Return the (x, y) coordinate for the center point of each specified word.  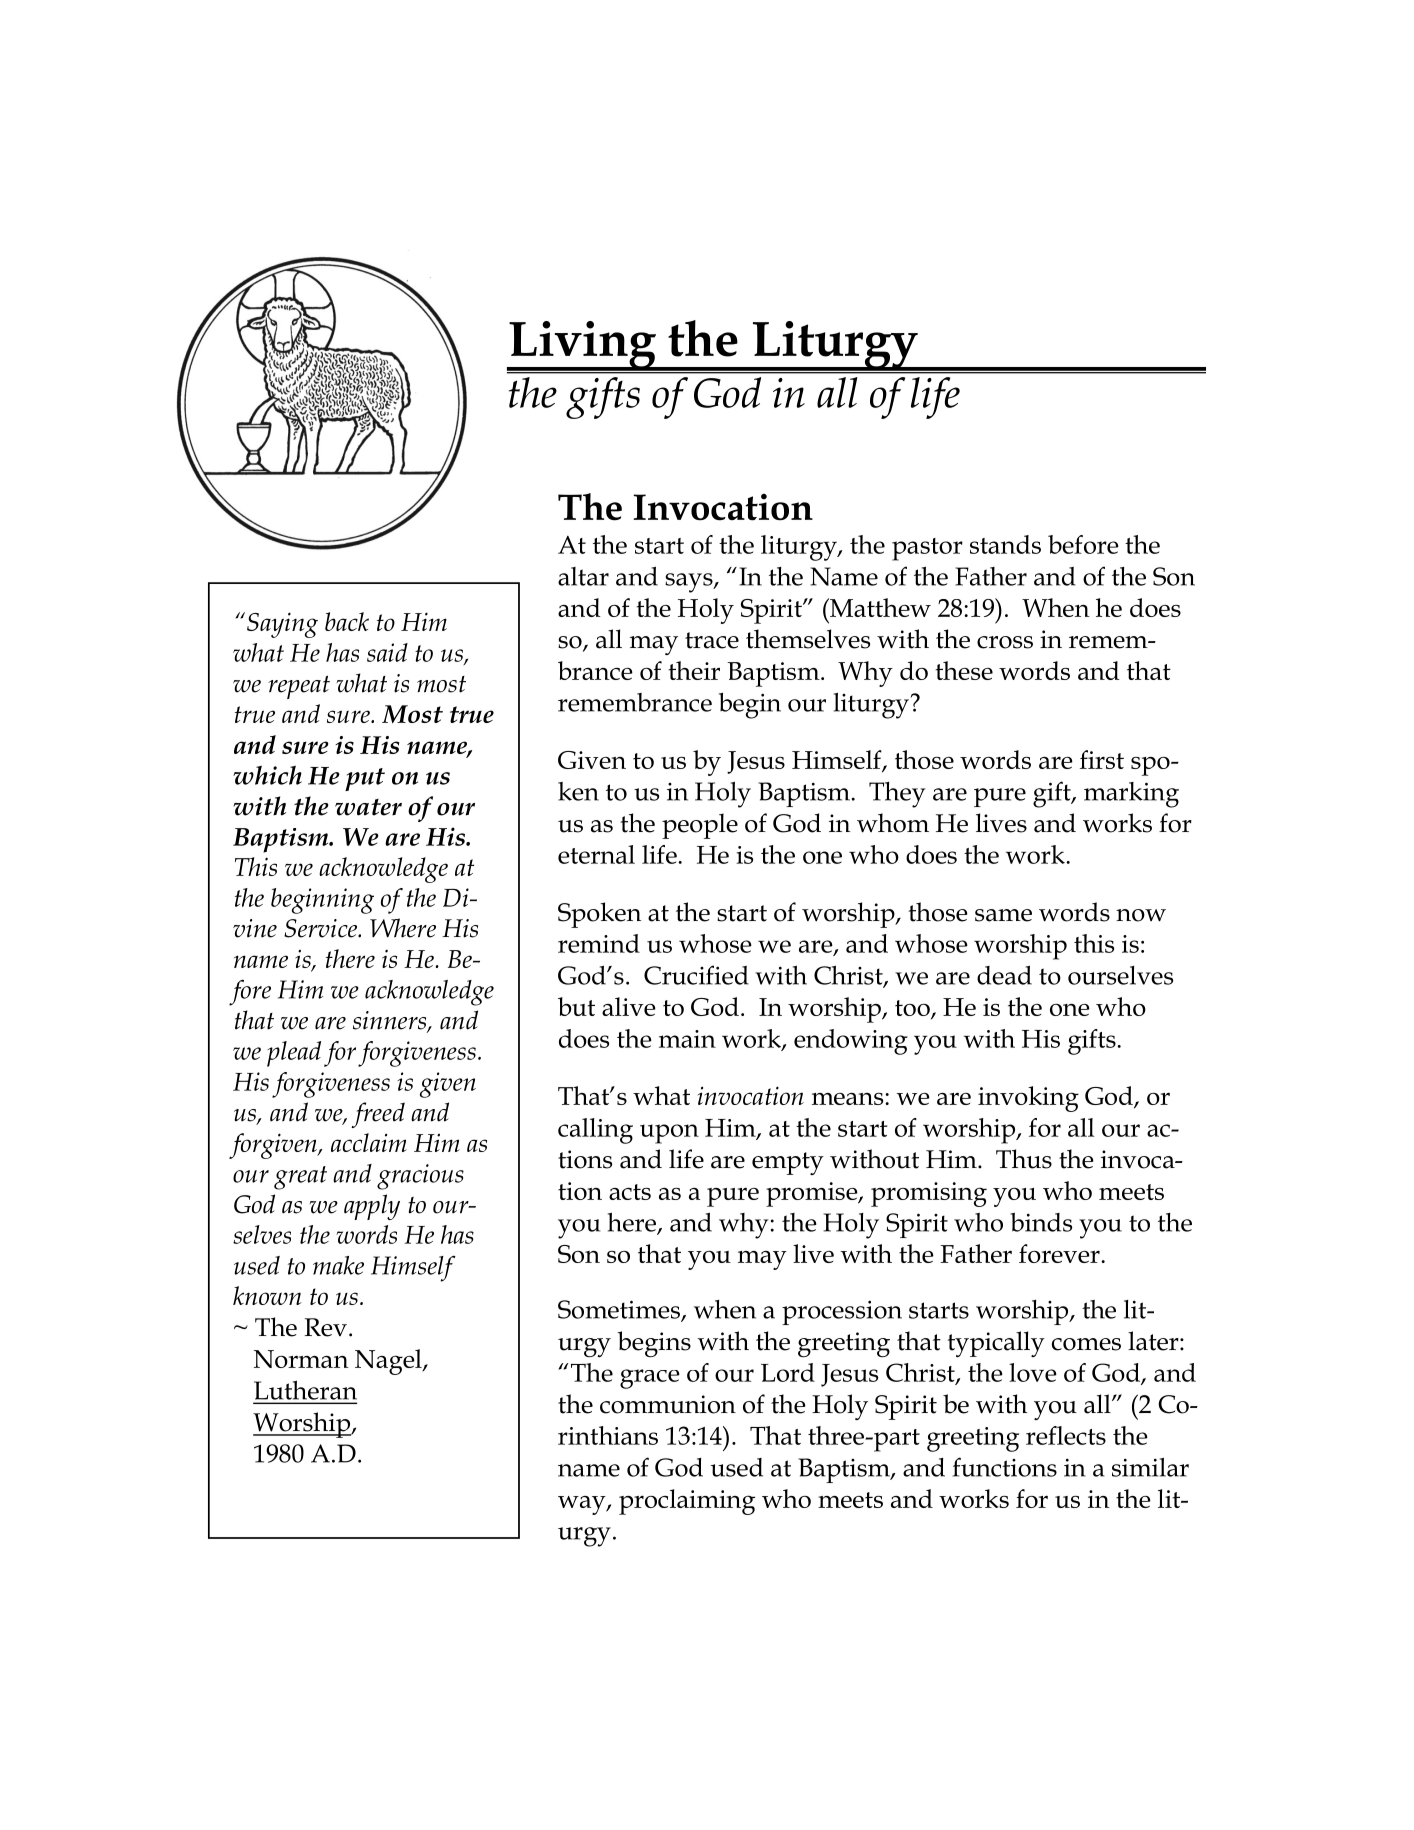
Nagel (389, 1362)
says (690, 583)
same (1003, 915)
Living (583, 346)
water (368, 807)
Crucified (696, 975)
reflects (1066, 1435)
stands (1005, 544)
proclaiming (687, 1502)
